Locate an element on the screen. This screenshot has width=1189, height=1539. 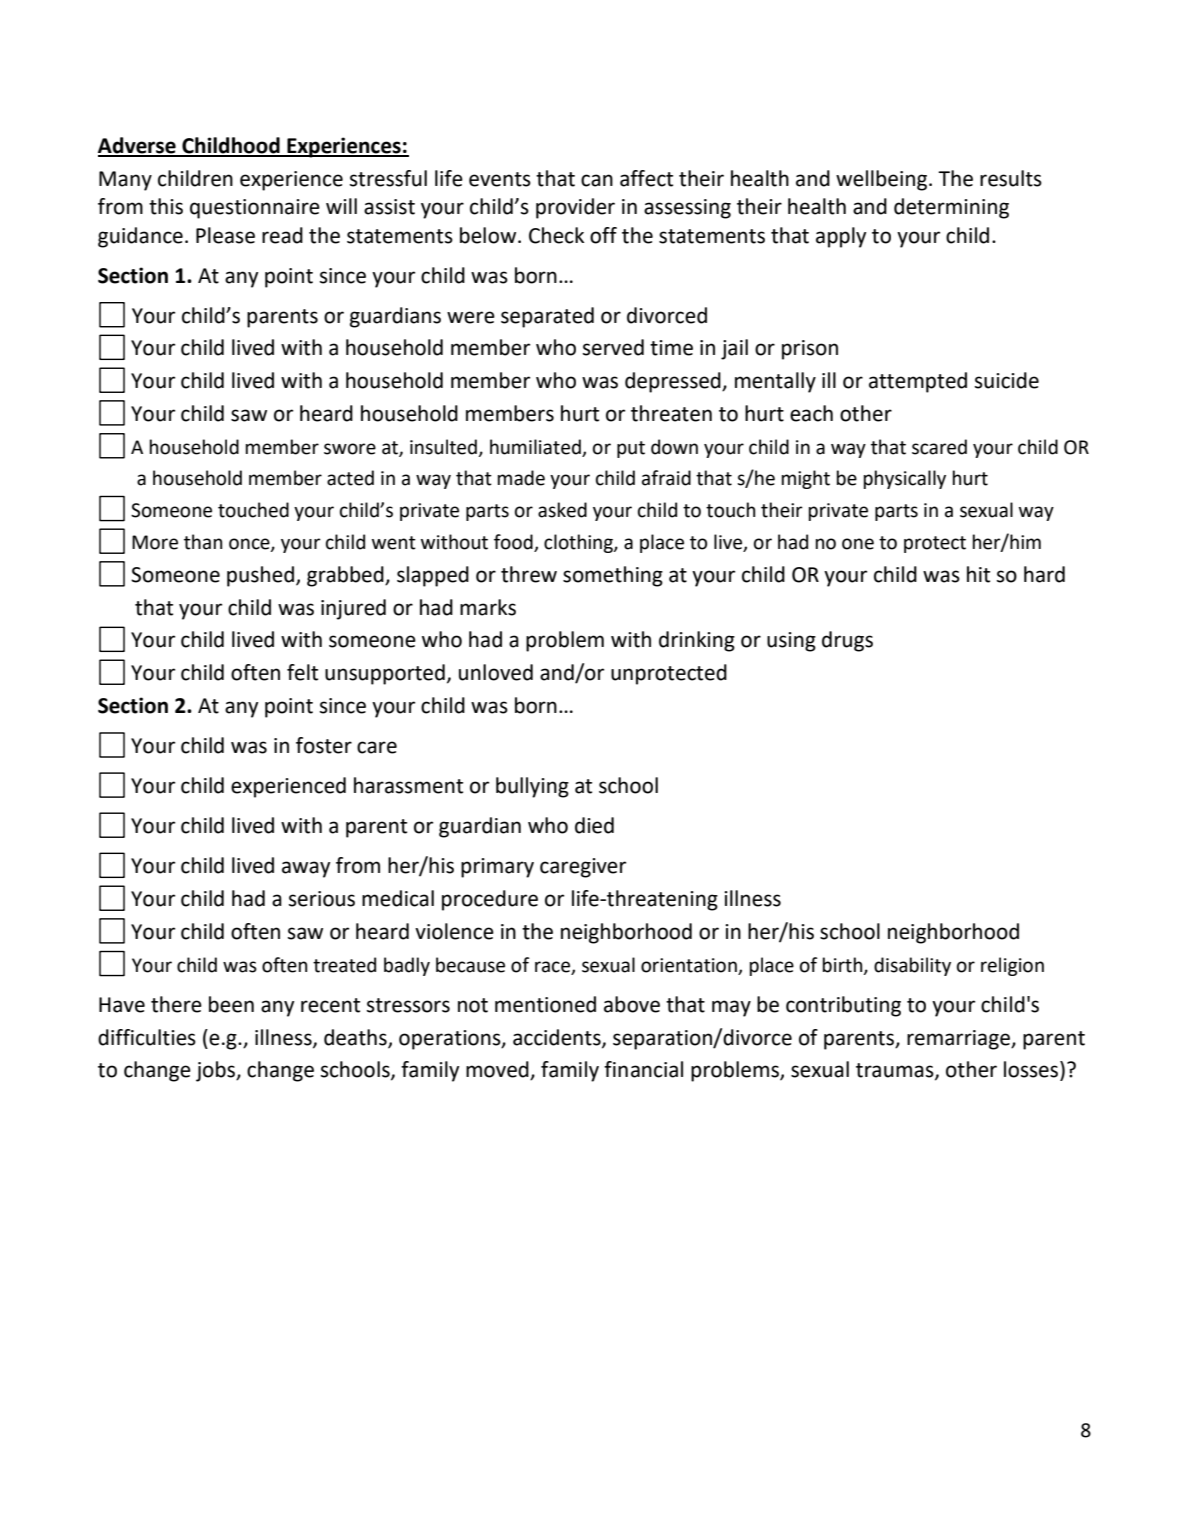
been is located at coordinates (231, 1004).
